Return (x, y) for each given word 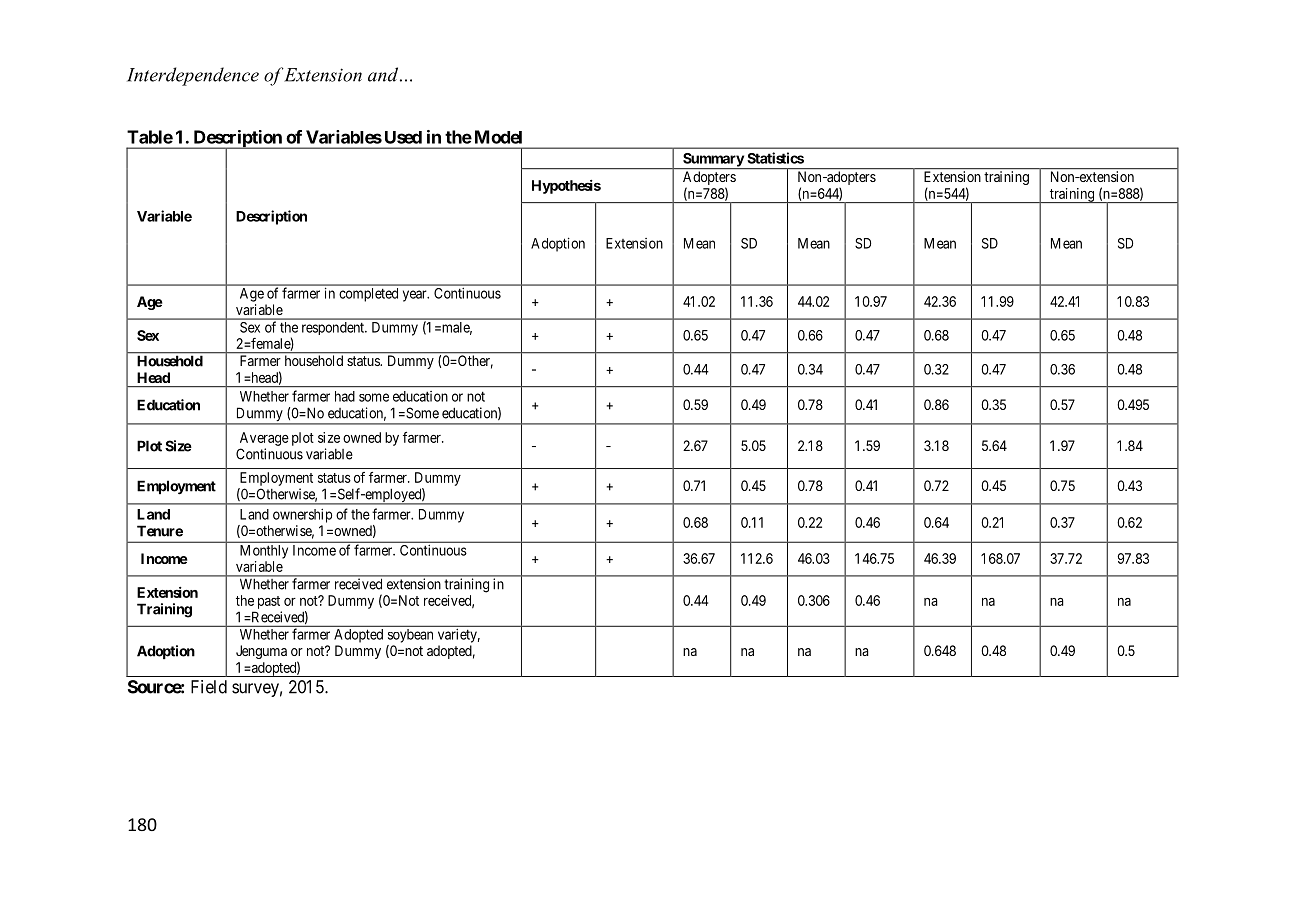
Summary (713, 161)
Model (498, 137)
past (269, 602)
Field (209, 687)
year (416, 296)
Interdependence (193, 76)
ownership (302, 515)
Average (264, 439)
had (345, 396)
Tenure (160, 531)
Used (403, 137)
